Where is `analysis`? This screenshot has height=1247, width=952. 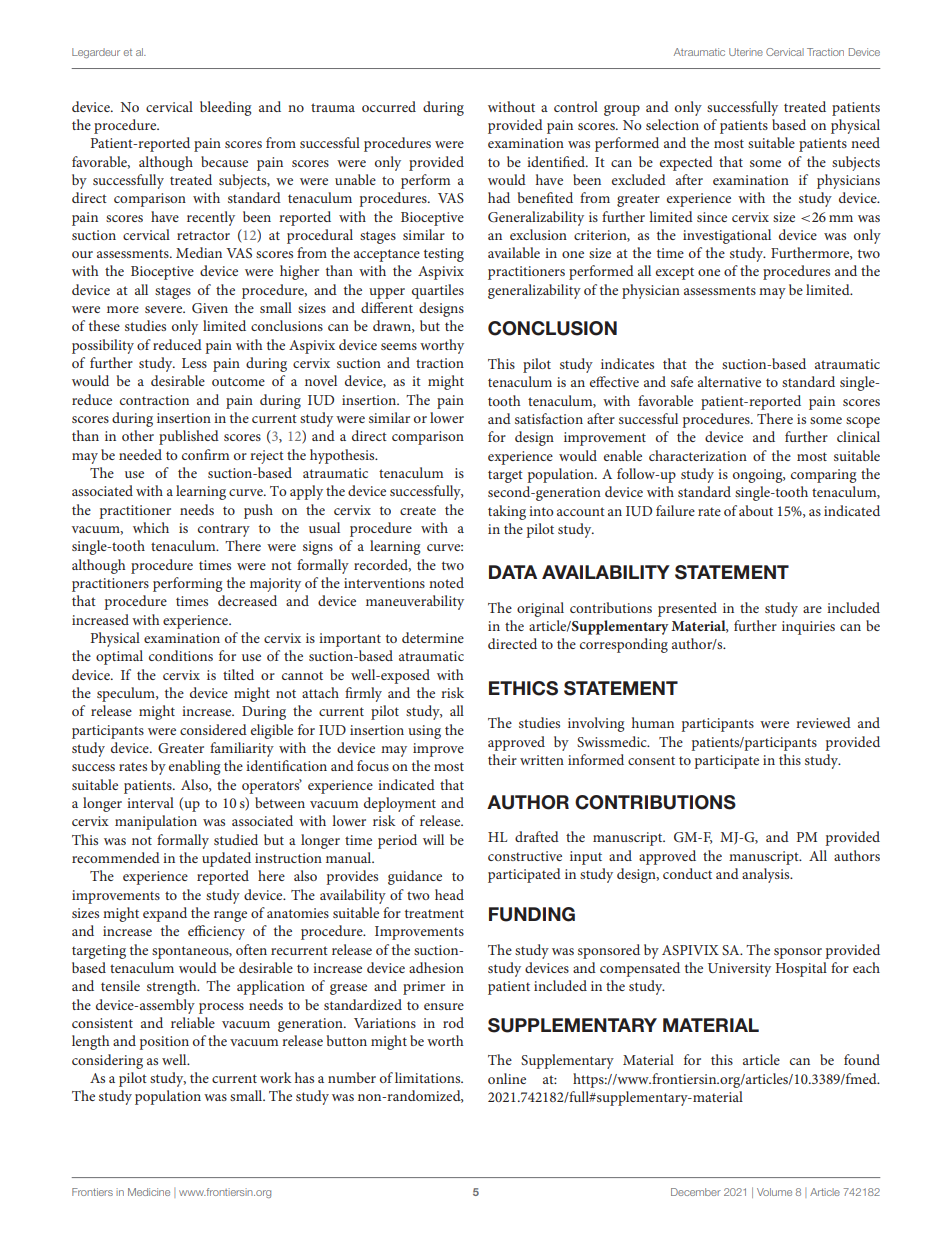
analysis is located at coordinates (767, 875).
